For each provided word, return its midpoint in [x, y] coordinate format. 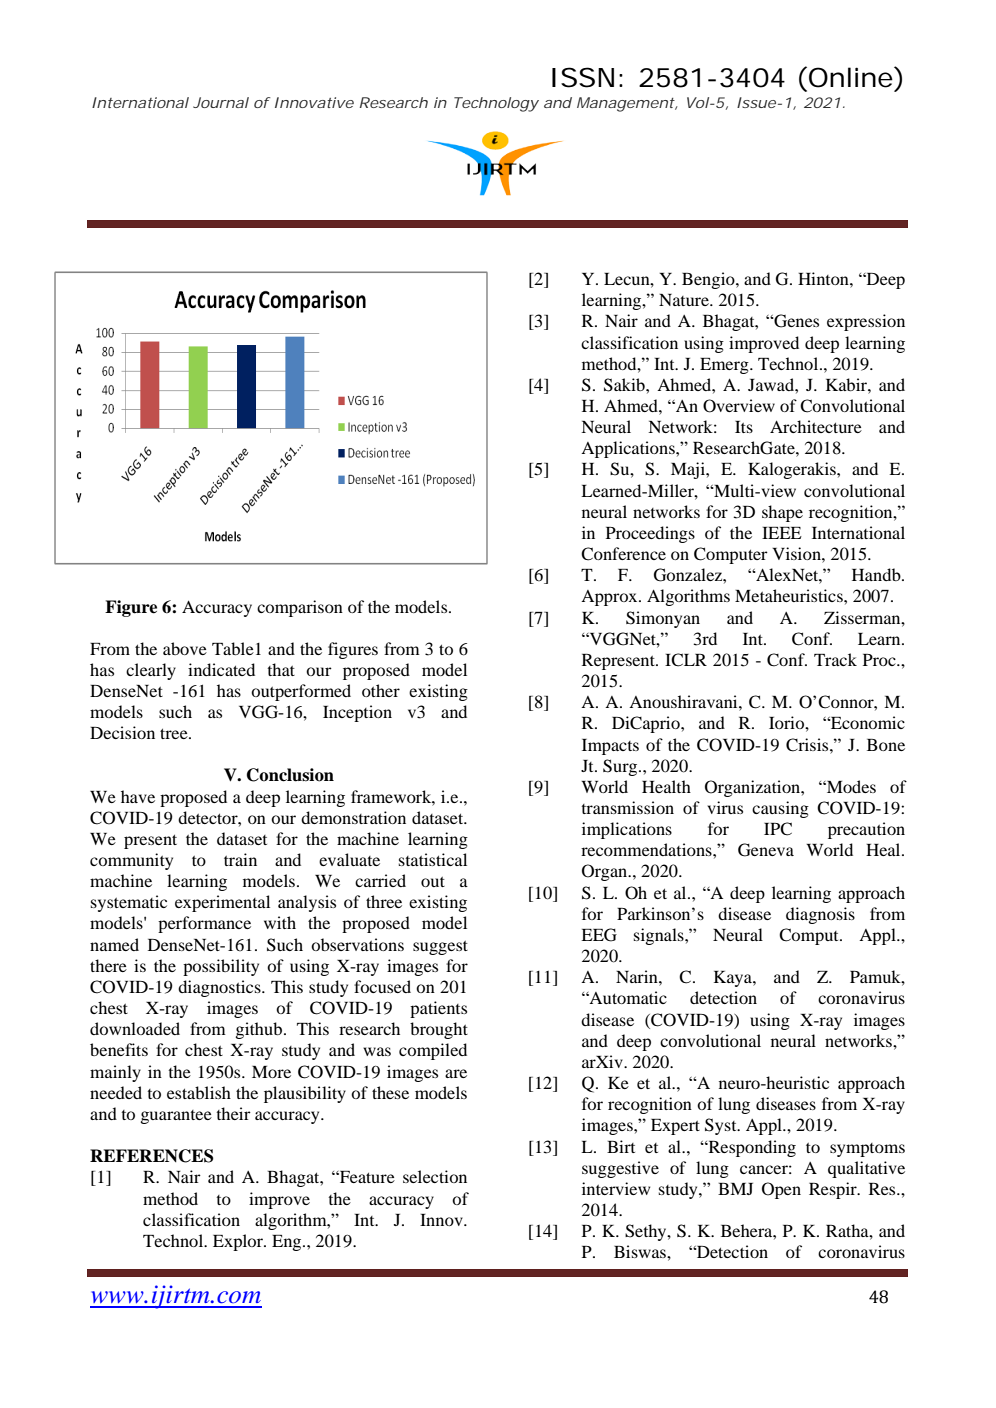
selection [435, 1176]
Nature [685, 300]
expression [866, 322]
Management [627, 104]
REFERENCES [151, 1156]
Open [781, 1190]
